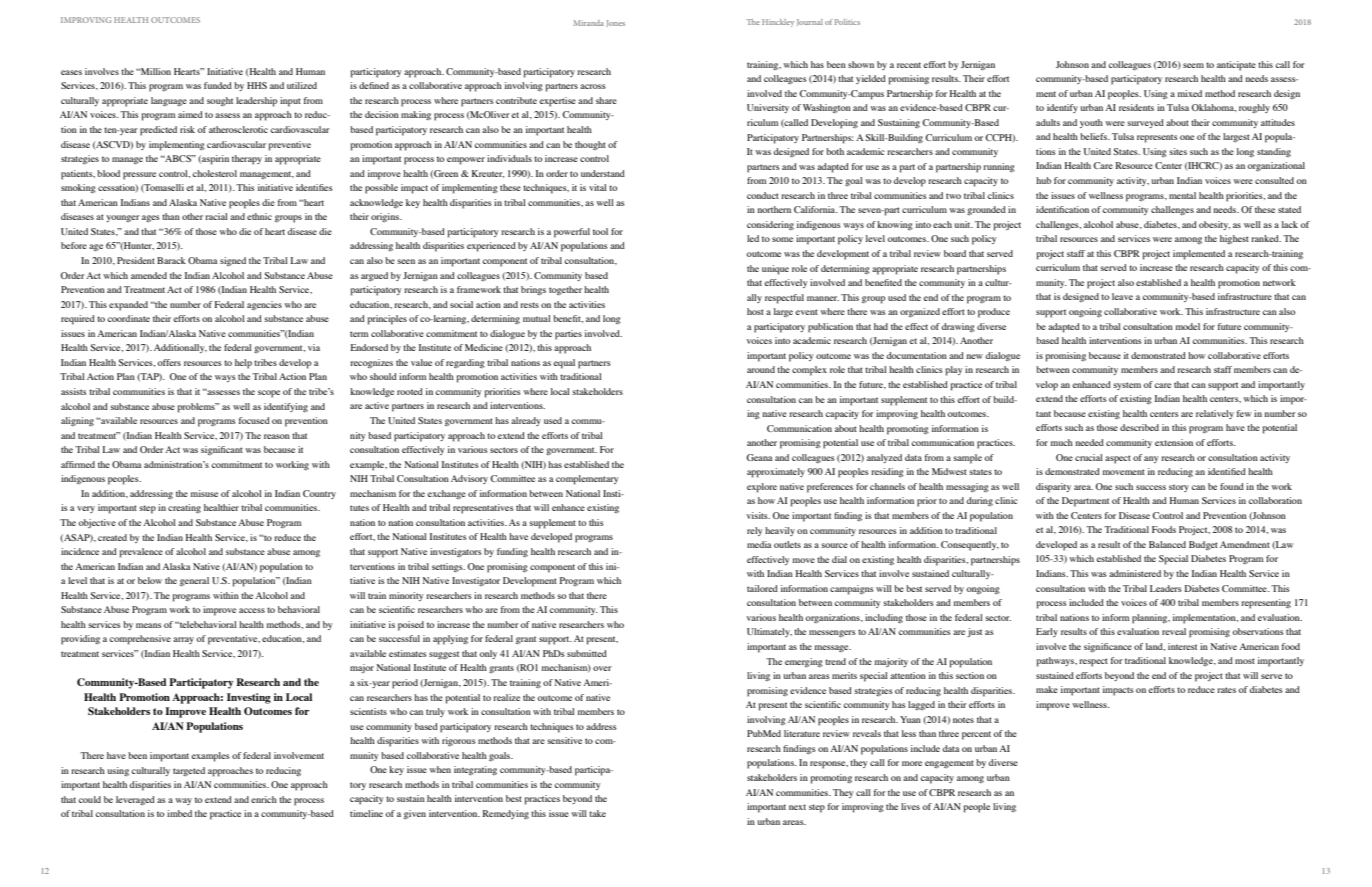 The image size is (1372, 887). Describe the element at coordinates (1193, 65) in the screenshot. I see `seem` at that location.
